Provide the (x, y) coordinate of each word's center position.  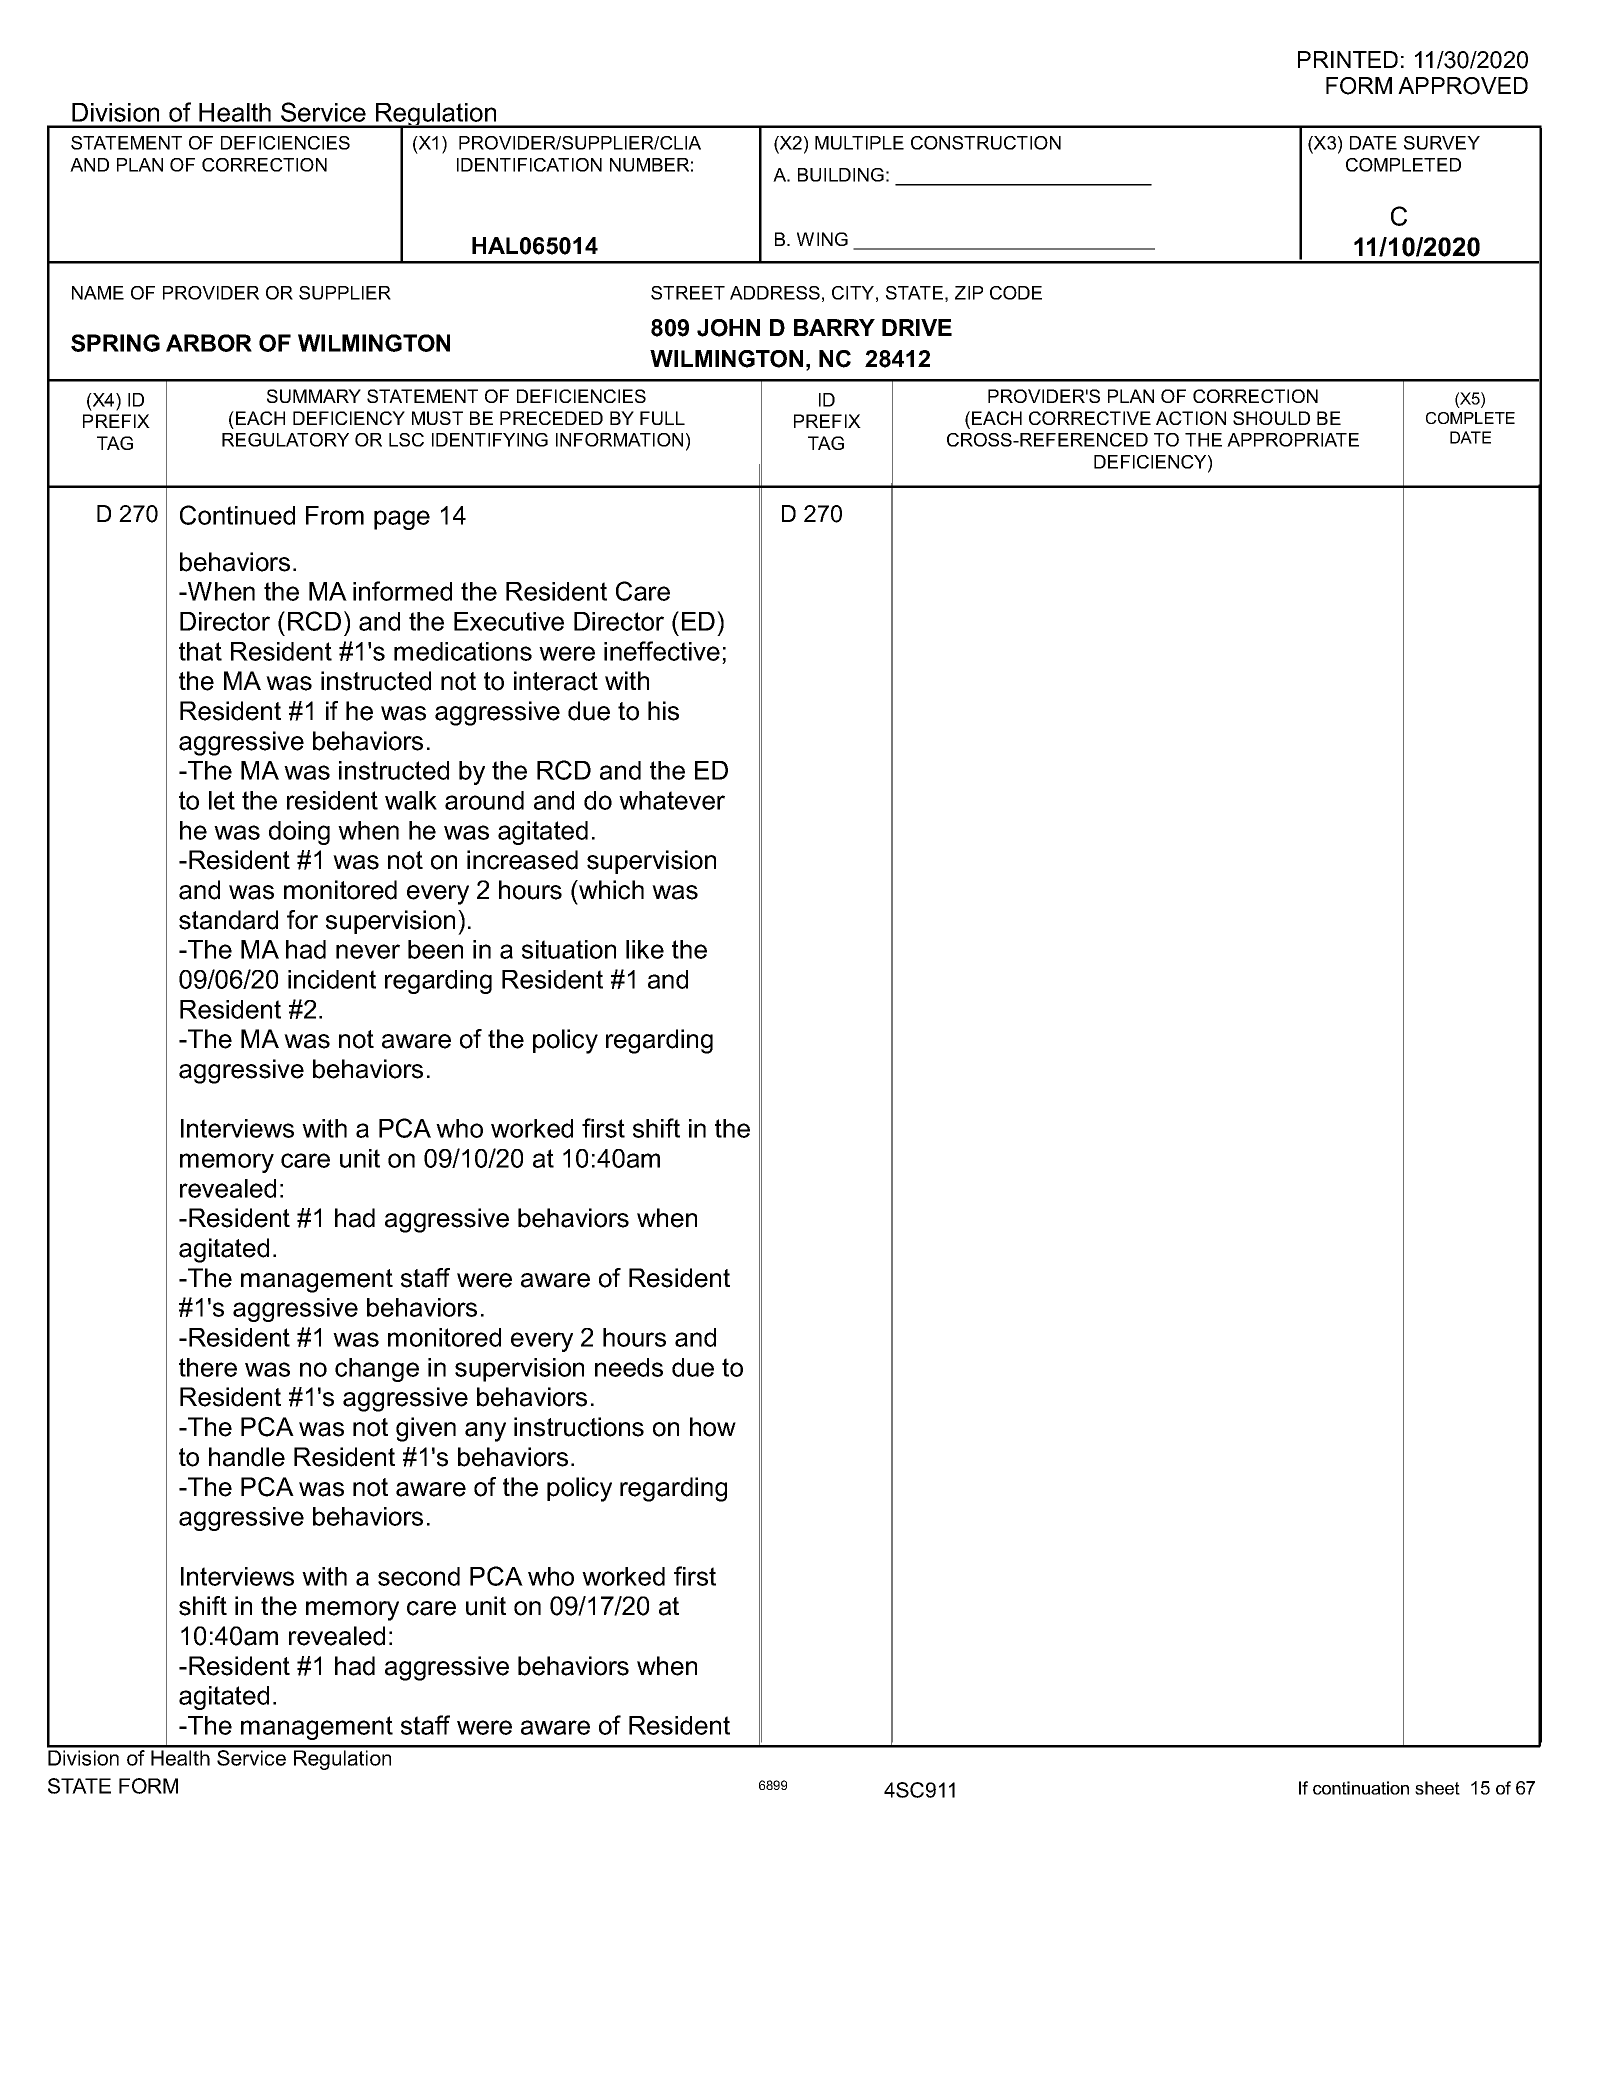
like (645, 949)
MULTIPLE (859, 143)
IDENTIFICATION (529, 165)
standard (228, 920)
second (419, 1576)
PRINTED (1348, 59)
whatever (672, 800)
